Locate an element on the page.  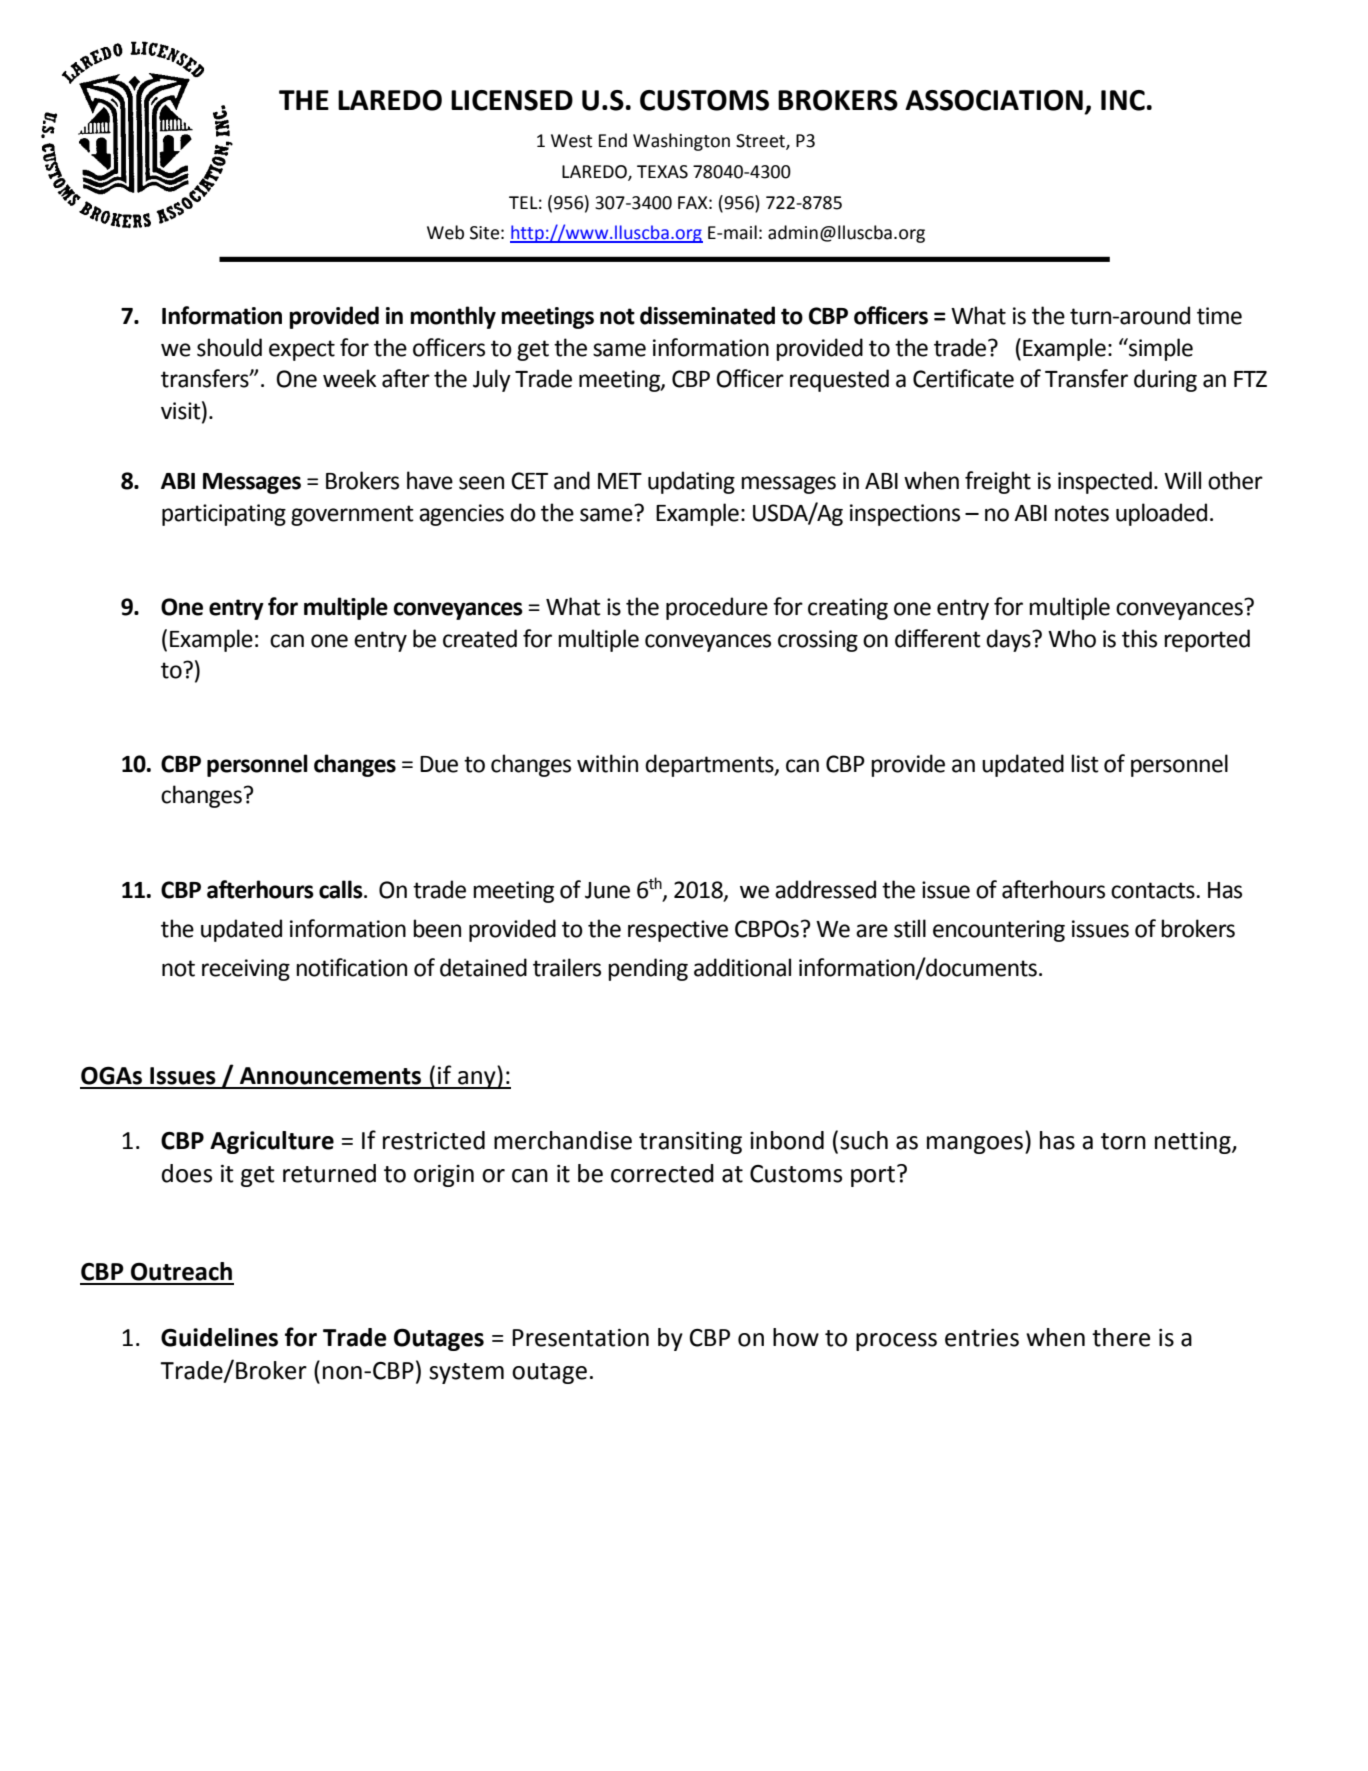
INC is located at coordinates (1123, 100).
